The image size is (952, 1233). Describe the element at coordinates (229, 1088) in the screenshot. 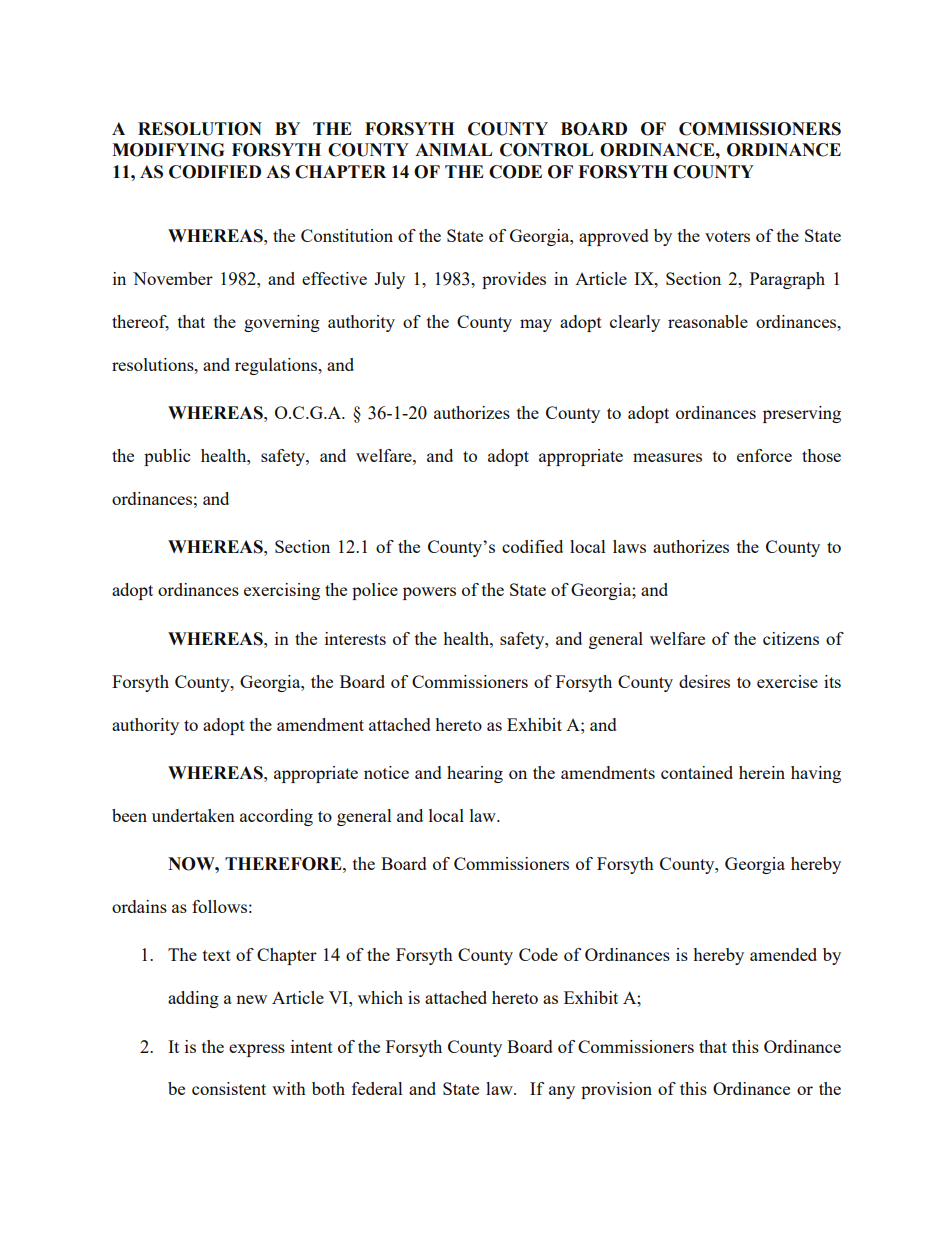

I see `consistent` at that location.
